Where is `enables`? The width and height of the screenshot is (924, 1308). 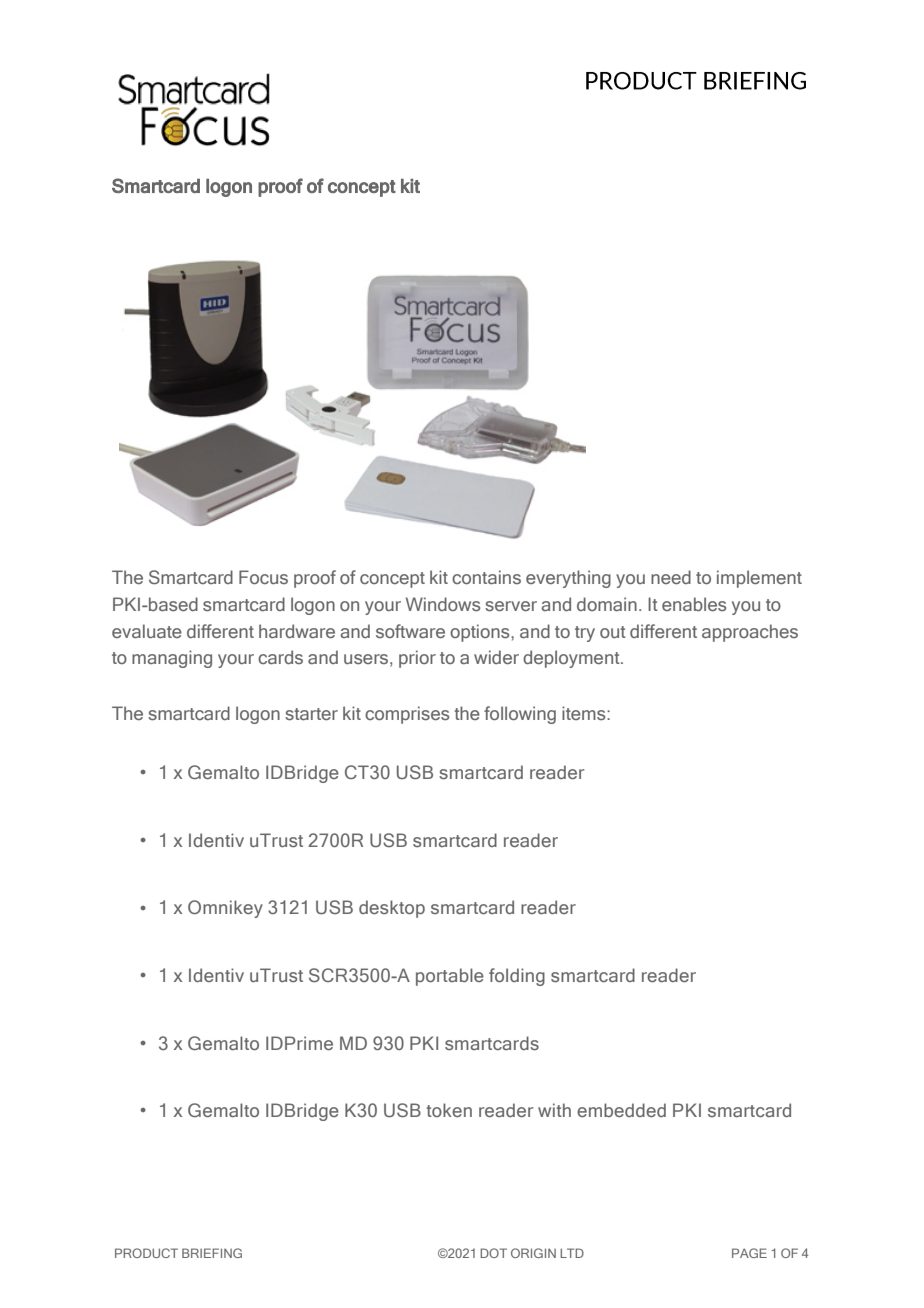
enables is located at coordinates (694, 604).
